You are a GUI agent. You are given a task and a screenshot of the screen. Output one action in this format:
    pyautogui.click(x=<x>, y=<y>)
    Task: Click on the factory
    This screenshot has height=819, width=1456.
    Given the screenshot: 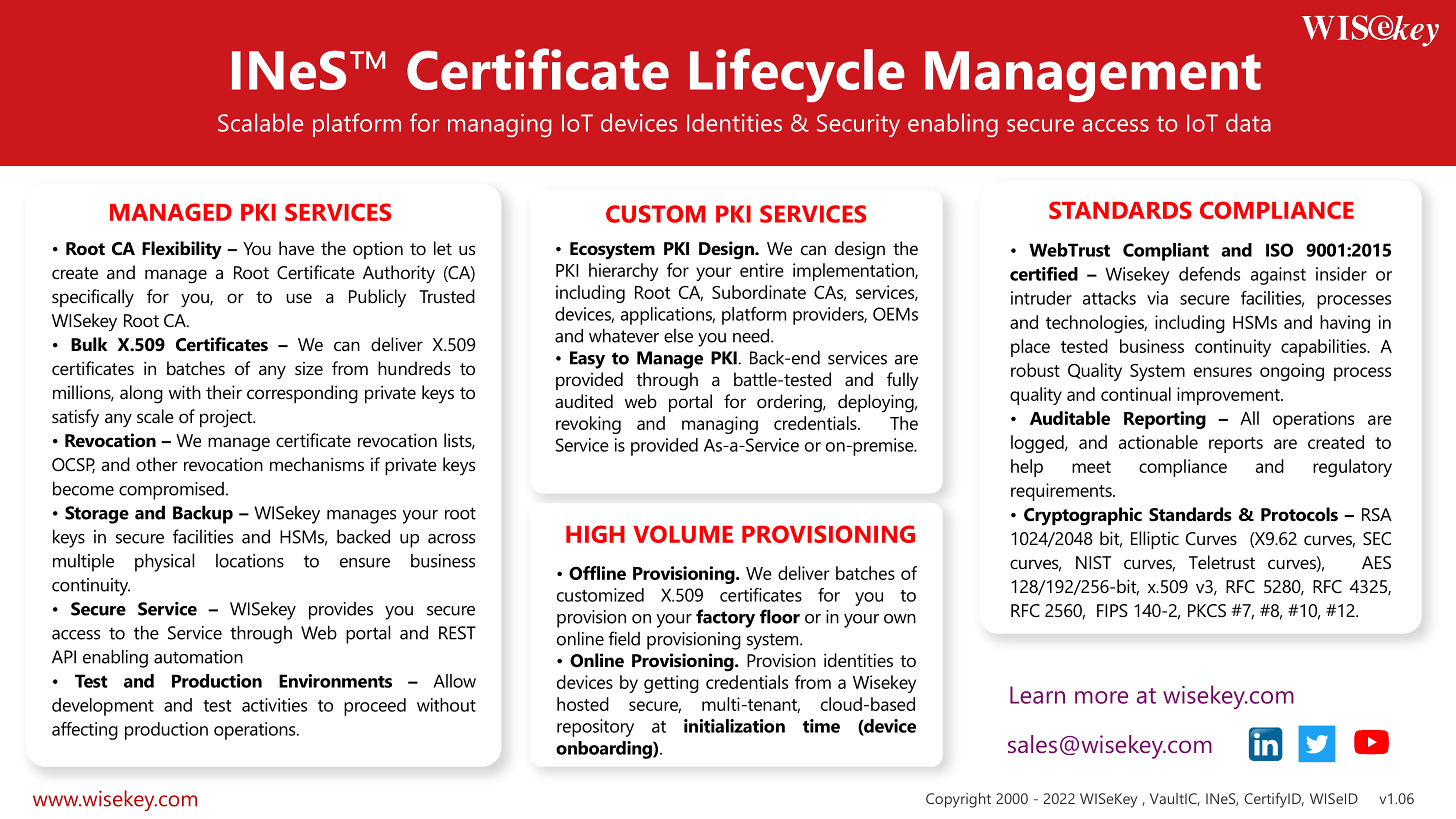 What is the action you would take?
    pyautogui.click(x=725, y=618)
